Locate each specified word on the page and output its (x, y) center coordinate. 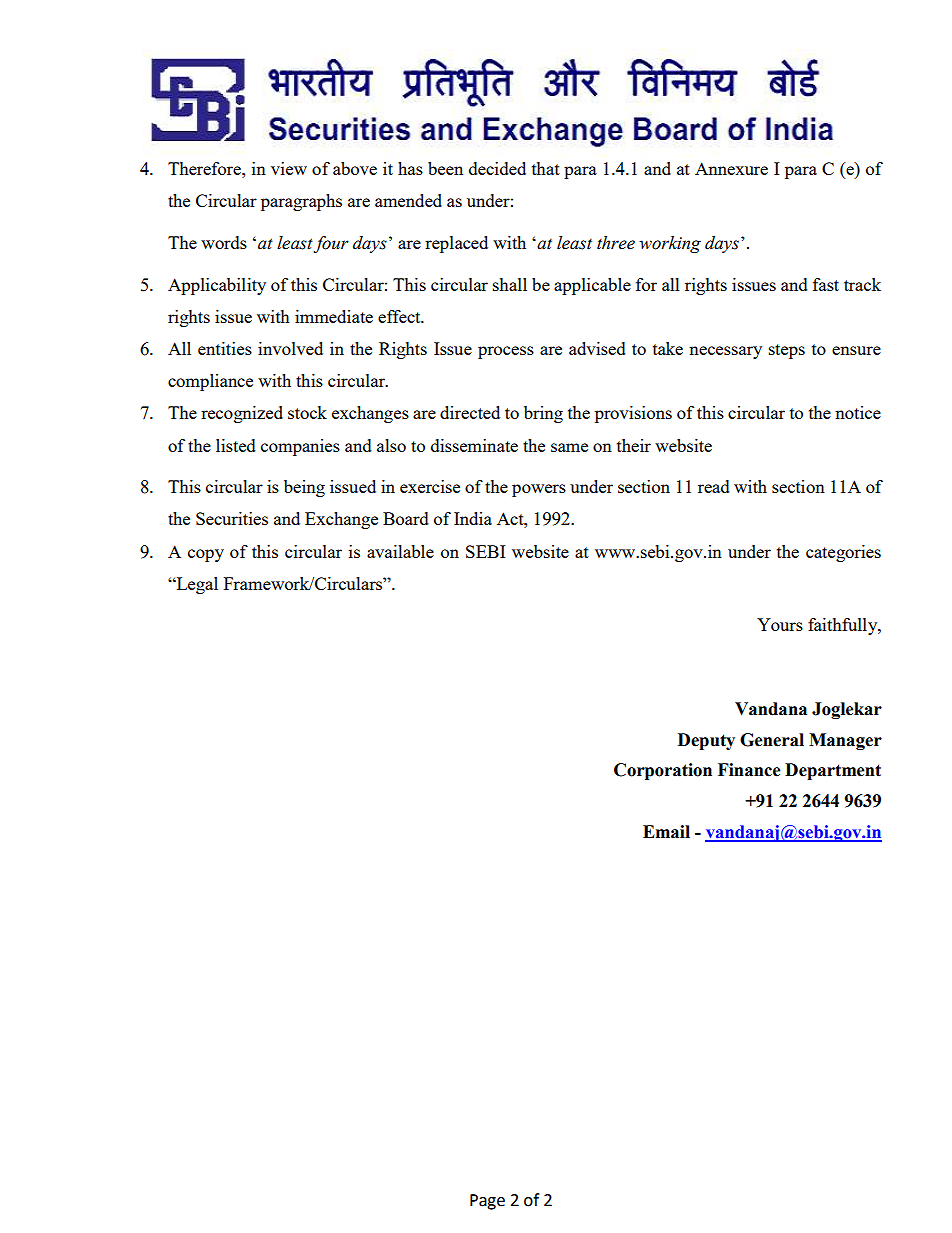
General (772, 740)
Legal (196, 585)
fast (826, 284)
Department (833, 771)
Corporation (663, 771)
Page (487, 1202)
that (546, 168)
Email (666, 832)
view (289, 168)
